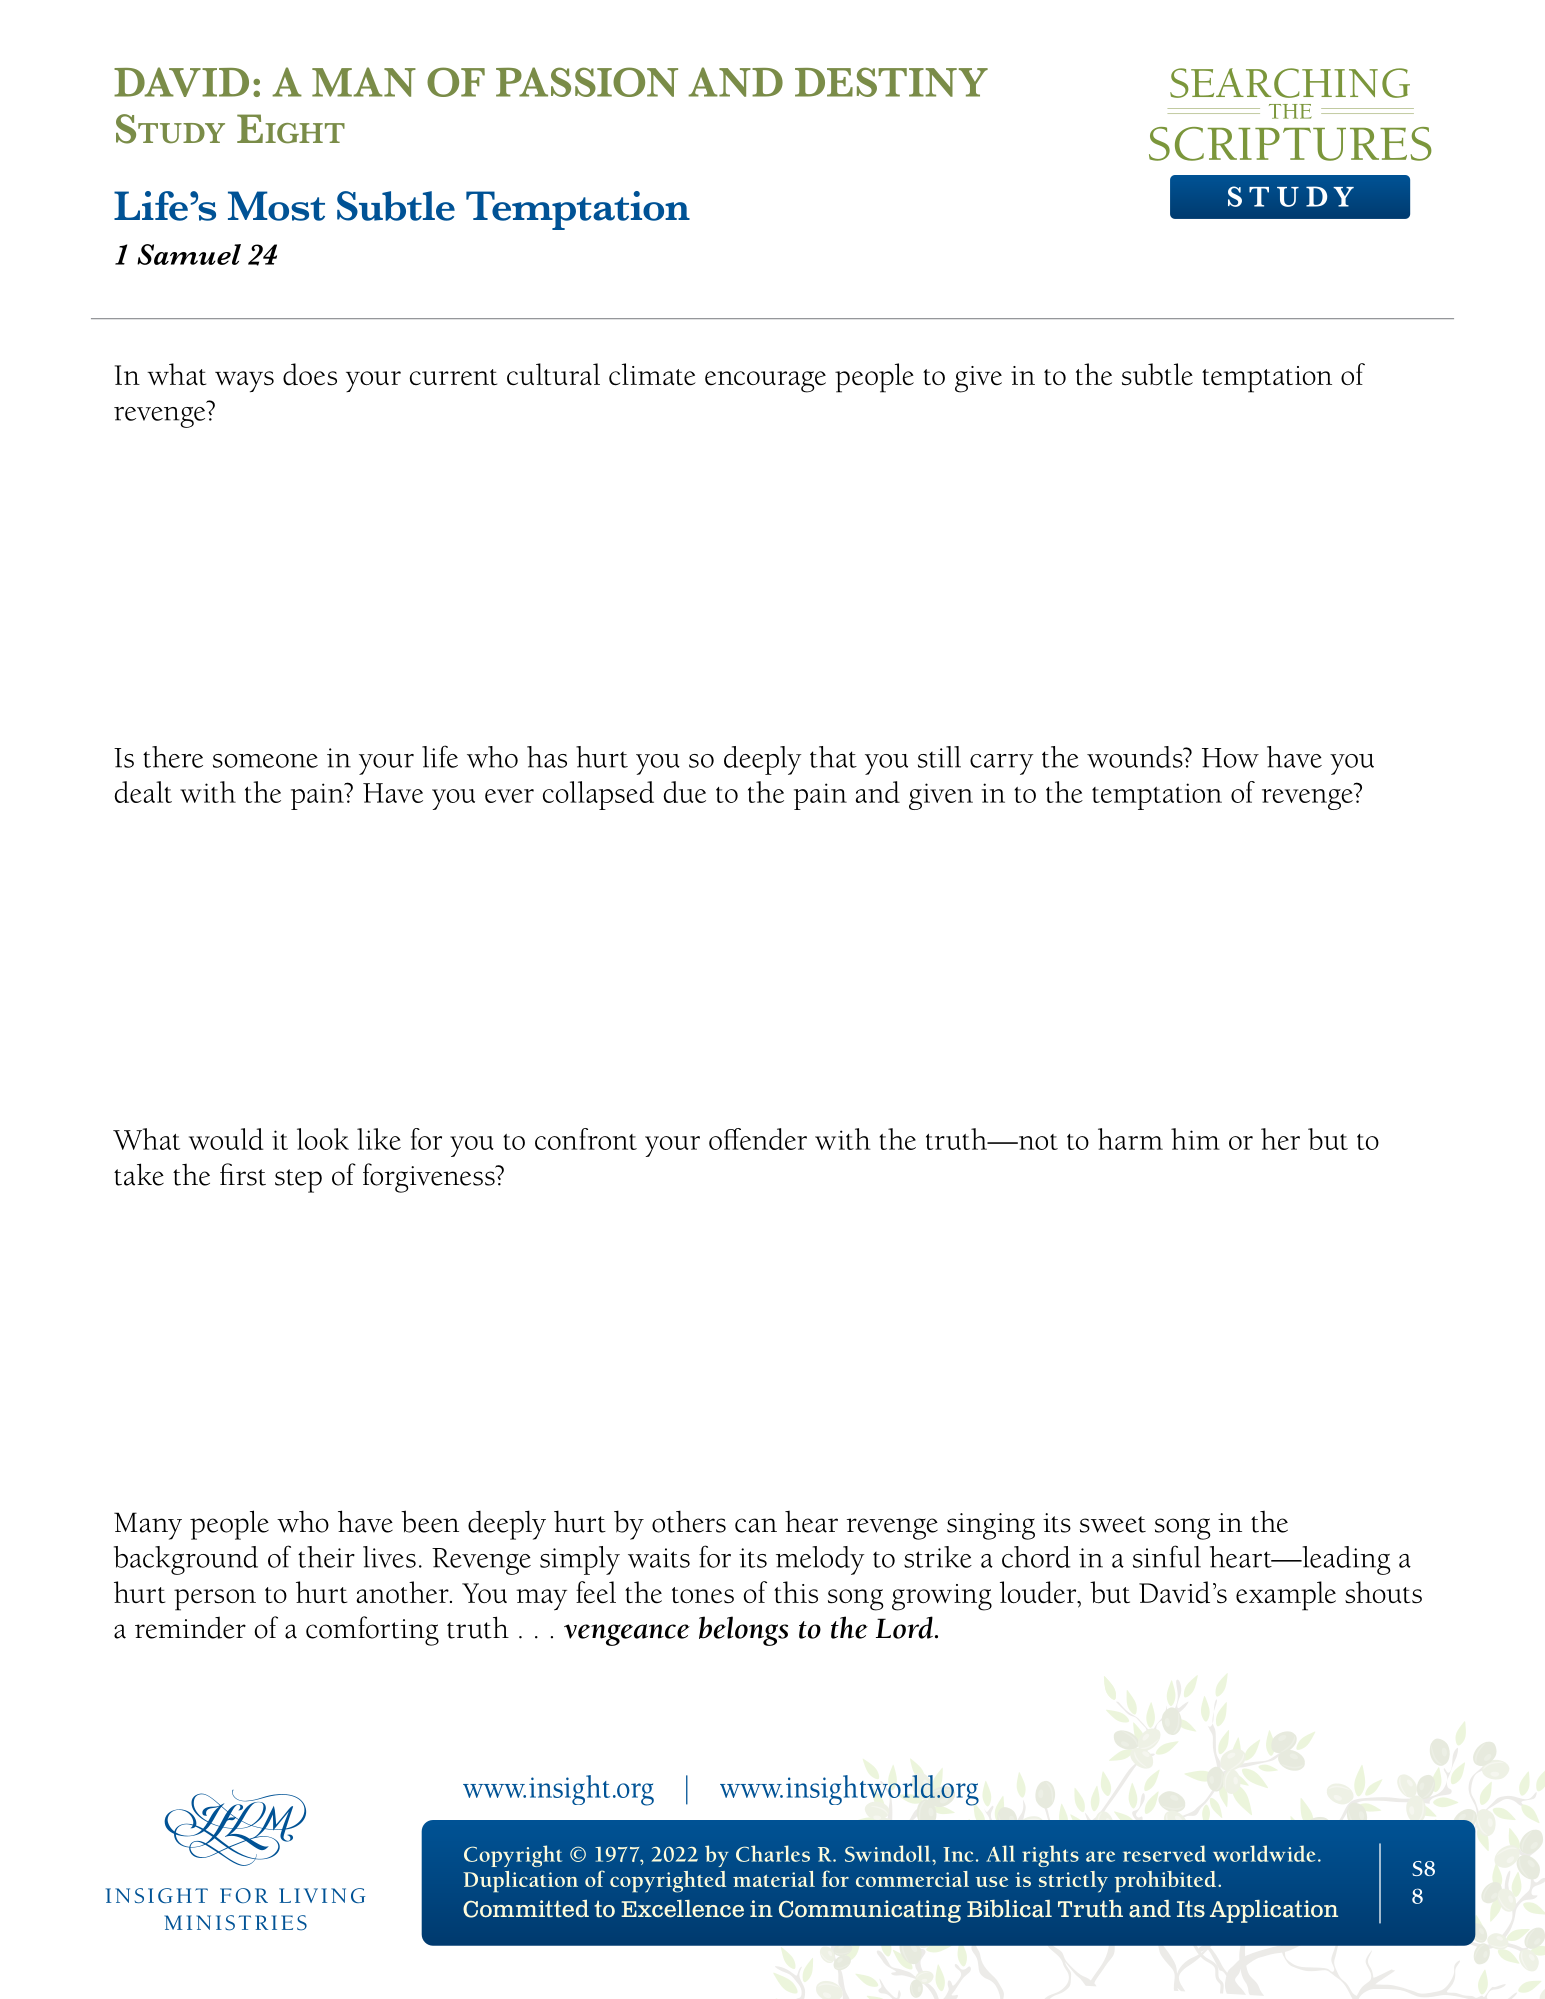 The width and height of the screenshot is (1545, 1999). I want to click on How, so click(1230, 758).
